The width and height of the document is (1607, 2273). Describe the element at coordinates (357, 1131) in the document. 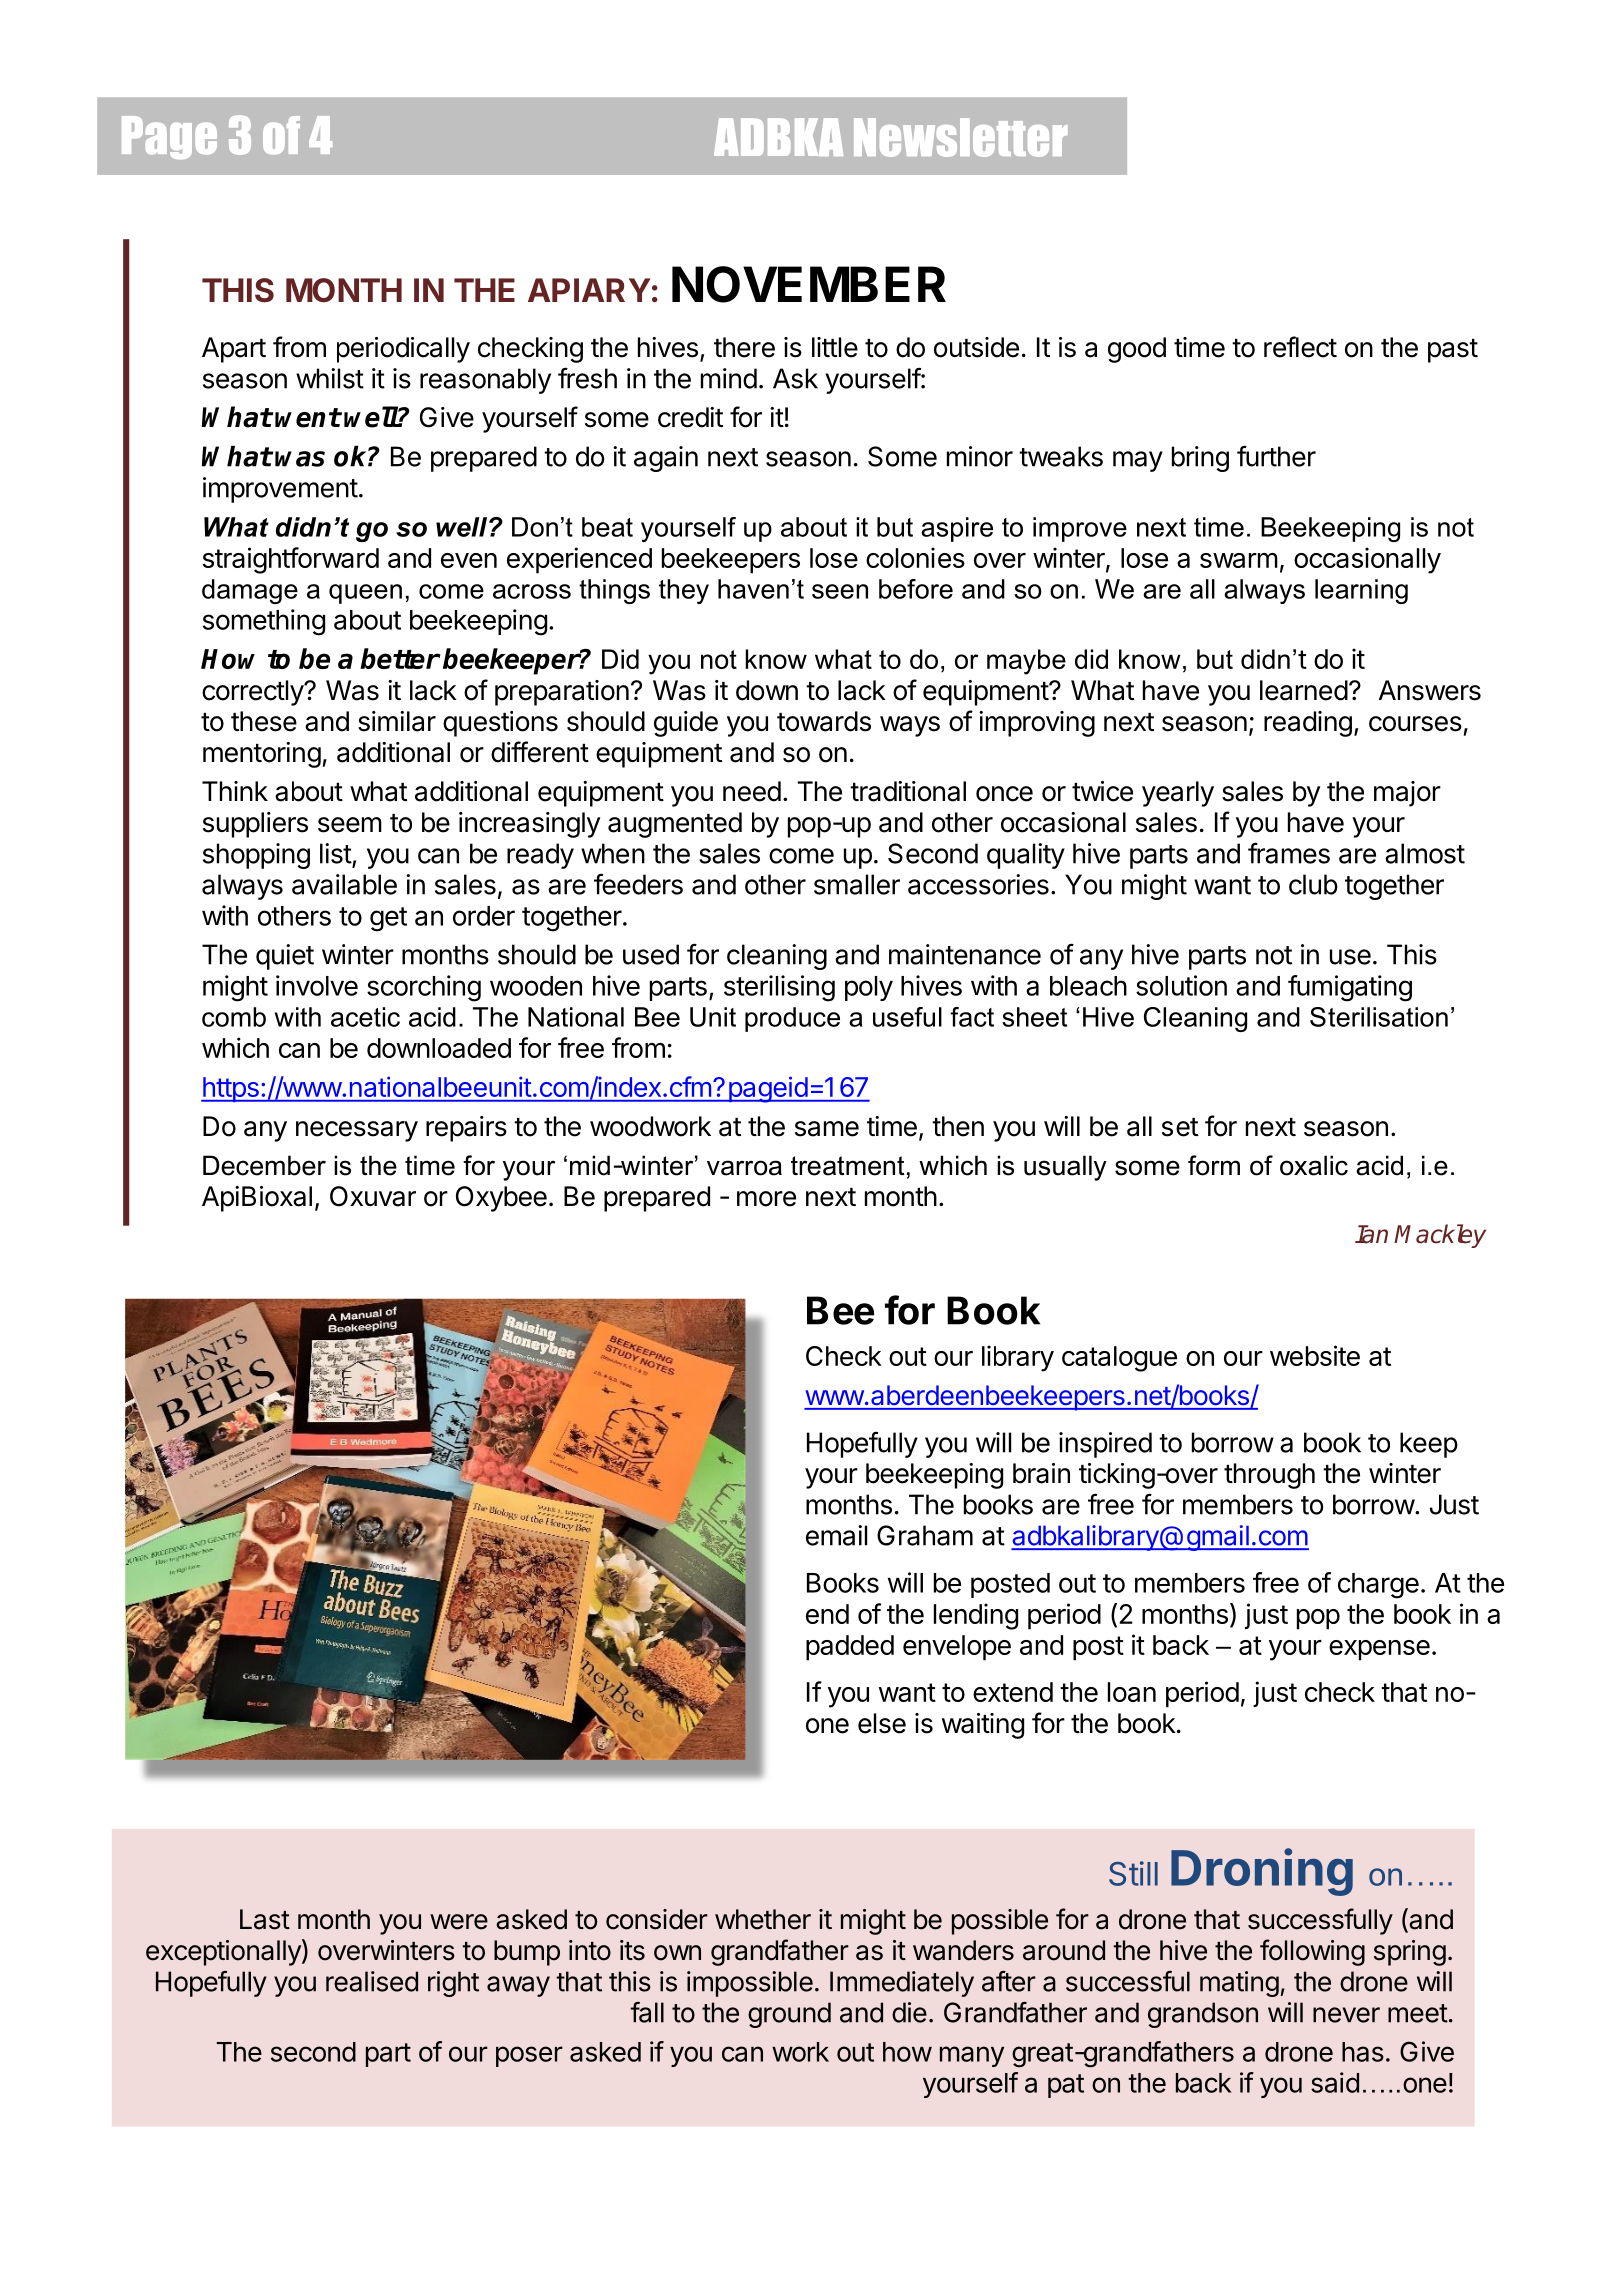

I see `necessary` at that location.
